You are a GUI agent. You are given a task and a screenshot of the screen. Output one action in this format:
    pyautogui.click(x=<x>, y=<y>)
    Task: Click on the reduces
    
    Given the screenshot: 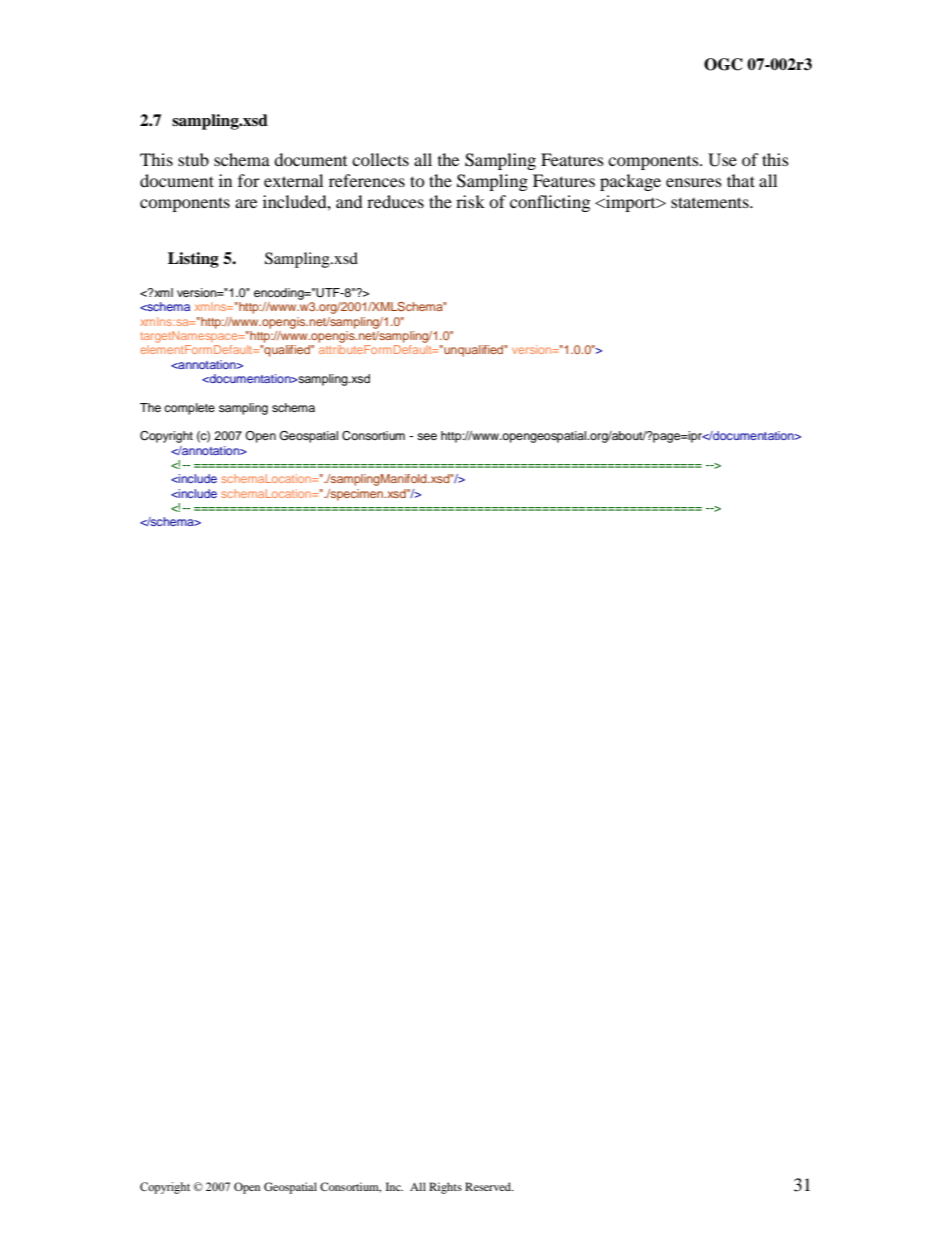 What is the action you would take?
    pyautogui.click(x=395, y=201)
